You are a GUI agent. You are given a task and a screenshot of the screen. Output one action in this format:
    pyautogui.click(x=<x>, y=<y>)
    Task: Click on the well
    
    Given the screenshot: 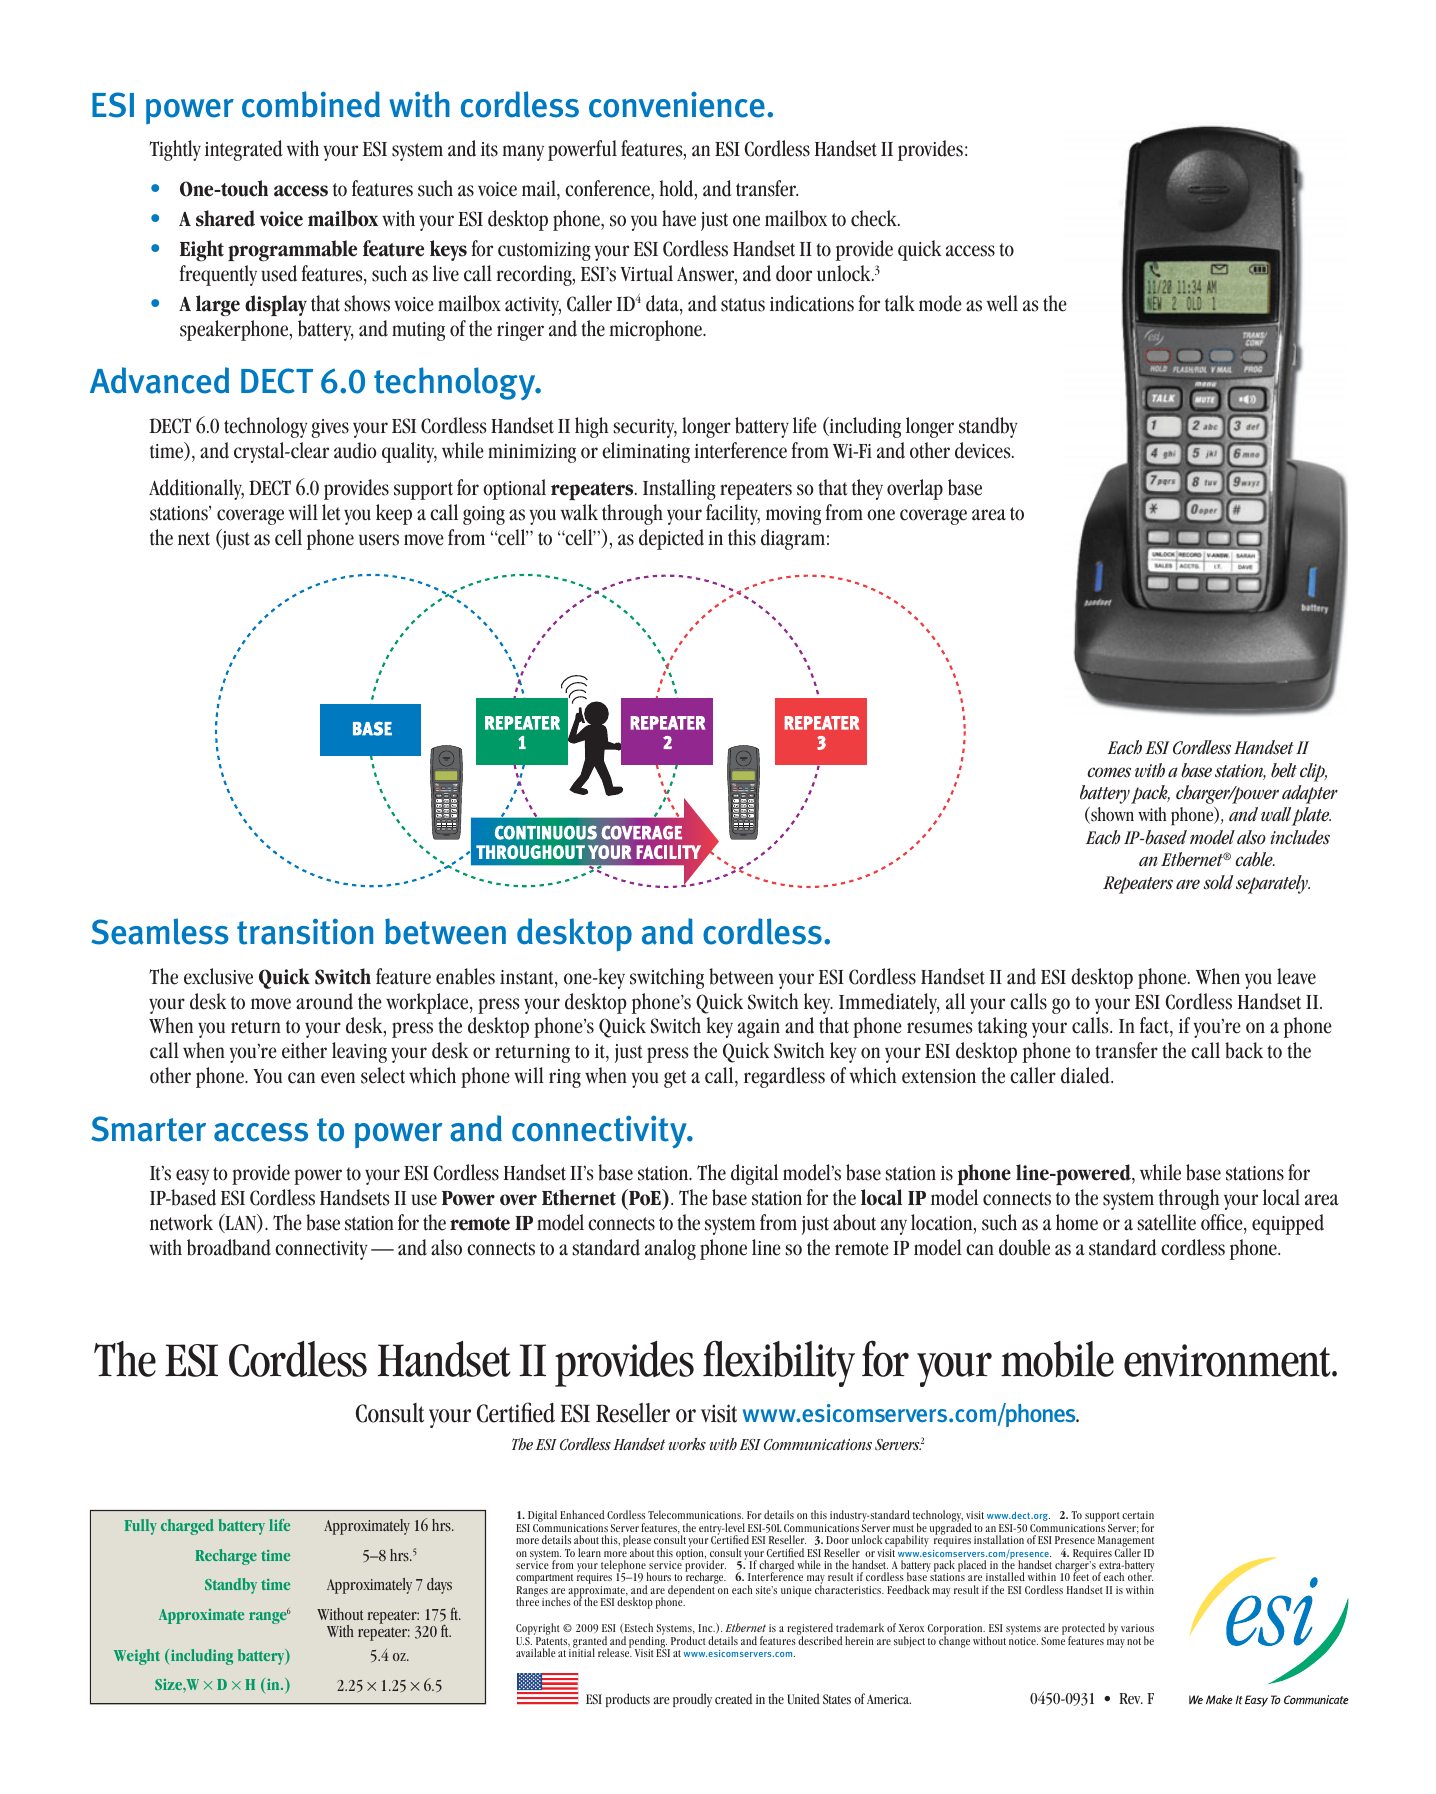 What is the action you would take?
    pyautogui.click(x=1002, y=303)
